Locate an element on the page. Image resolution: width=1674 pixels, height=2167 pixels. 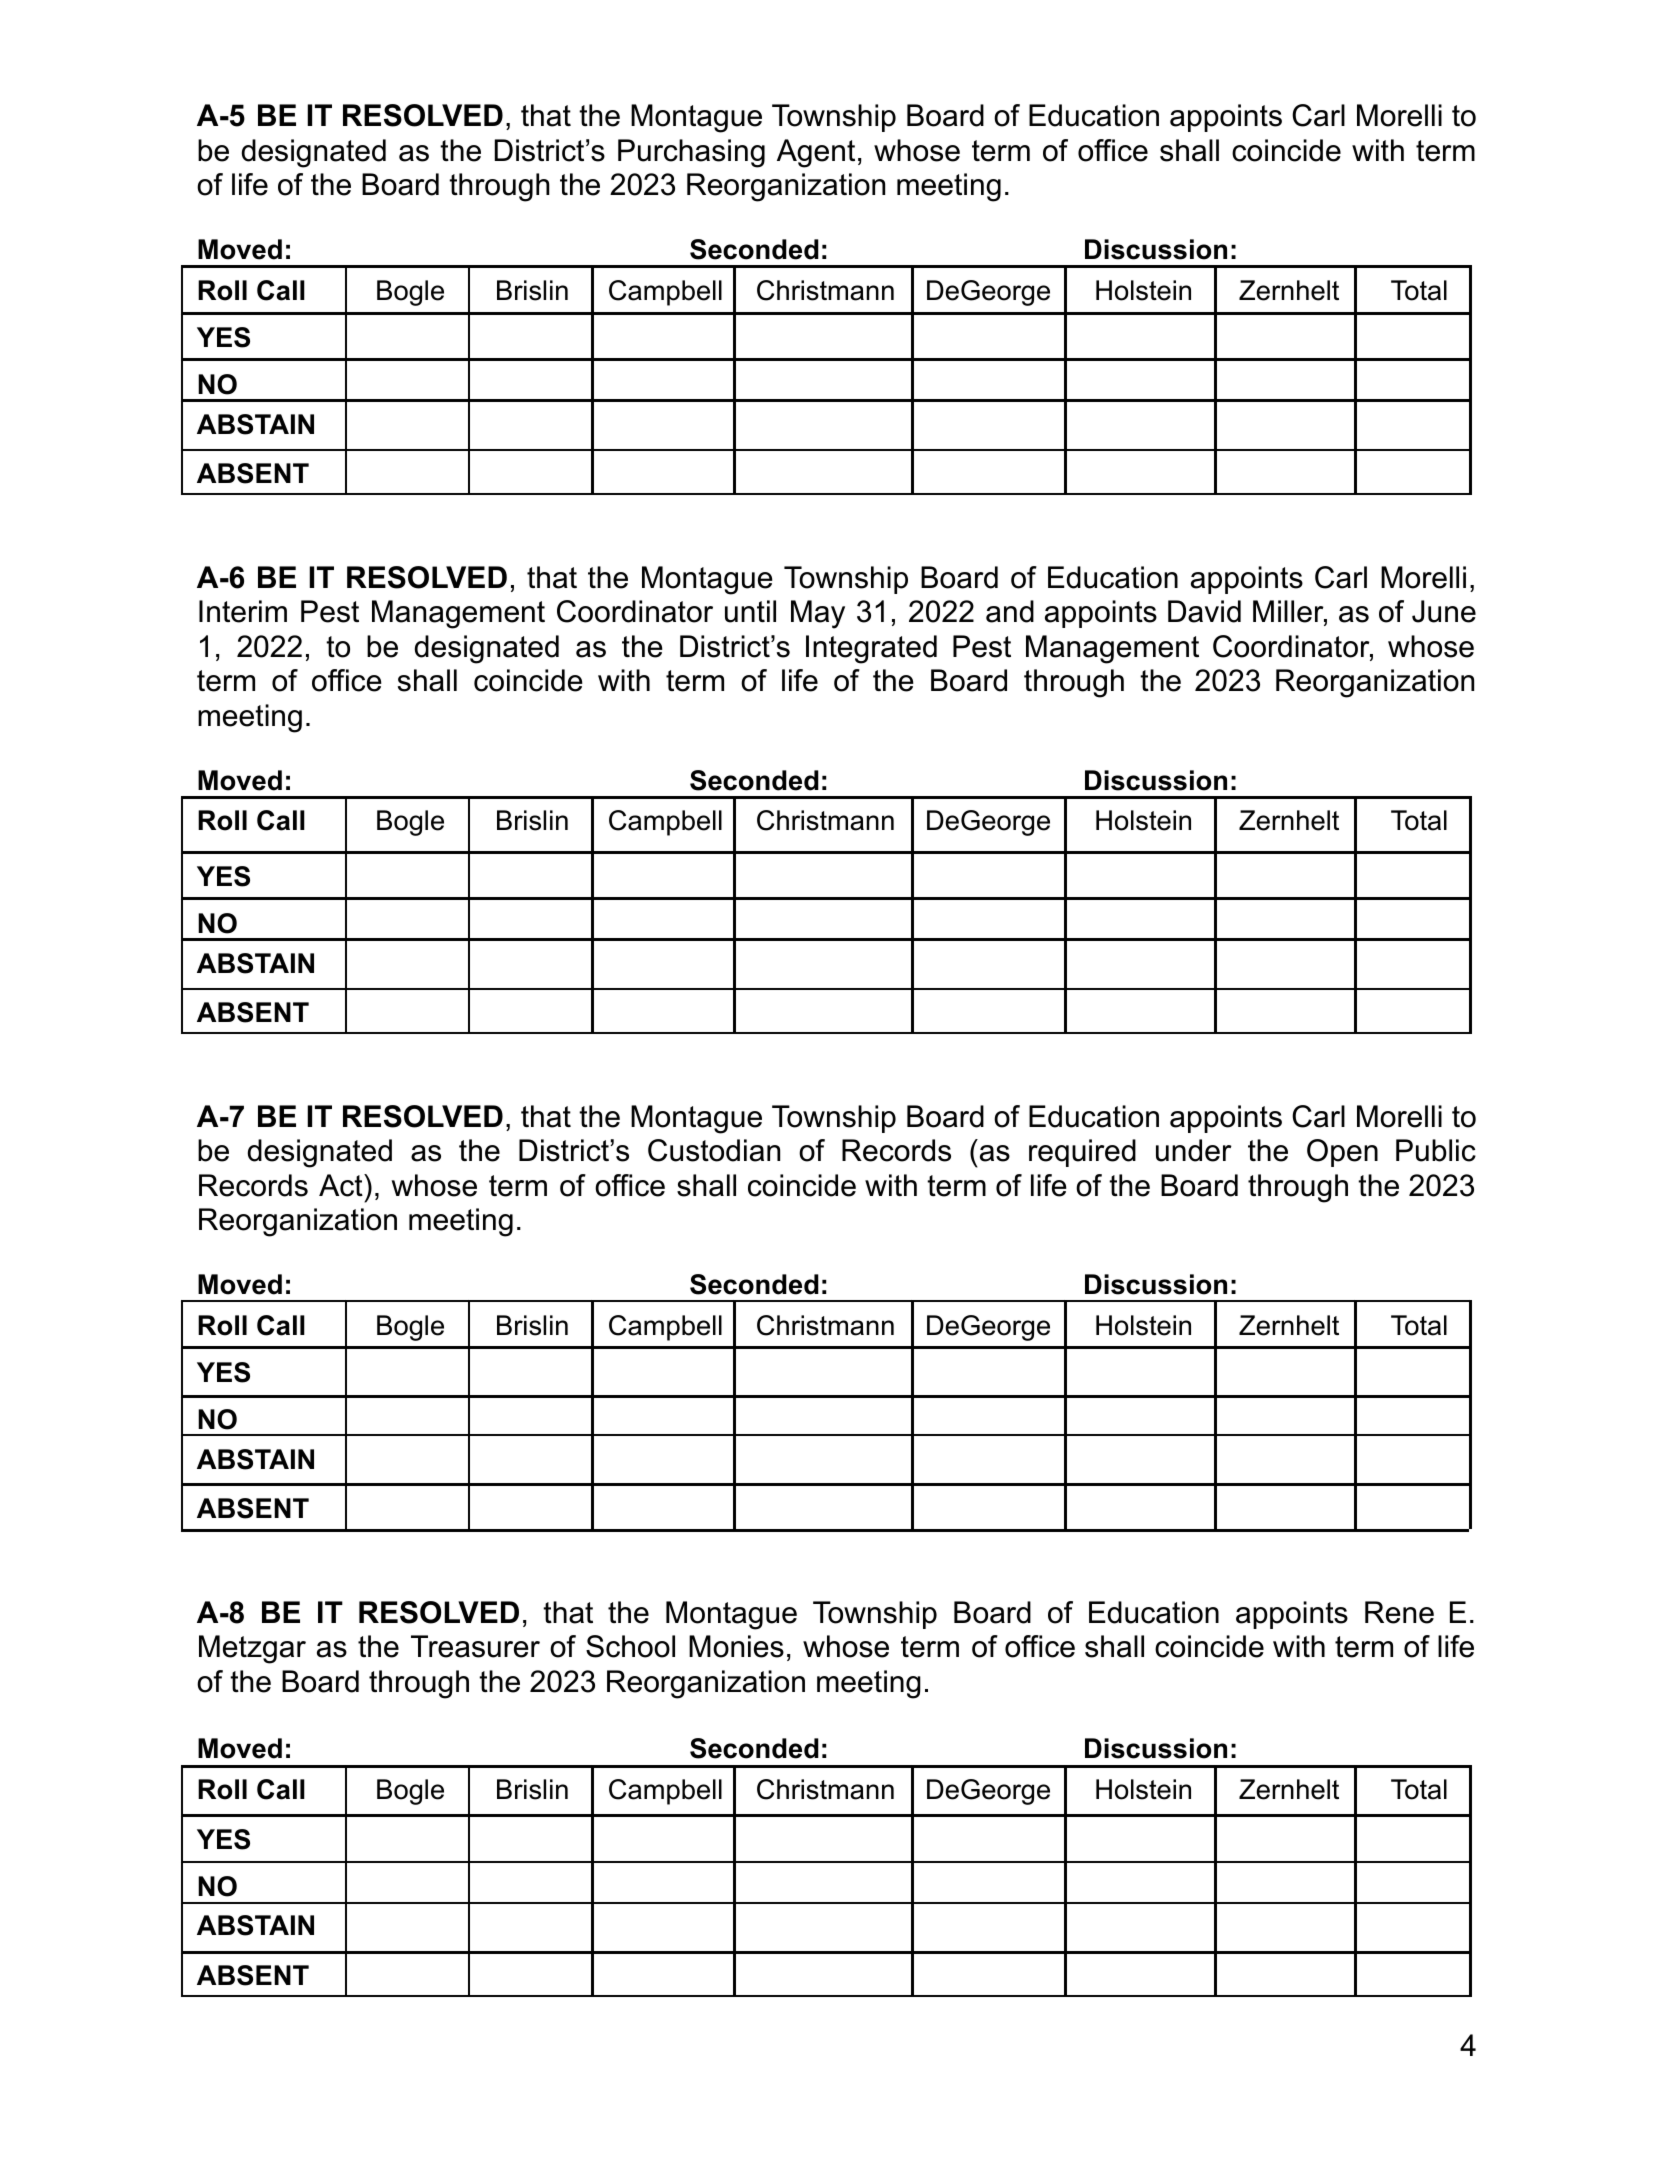
Act is located at coordinates (342, 1185).
